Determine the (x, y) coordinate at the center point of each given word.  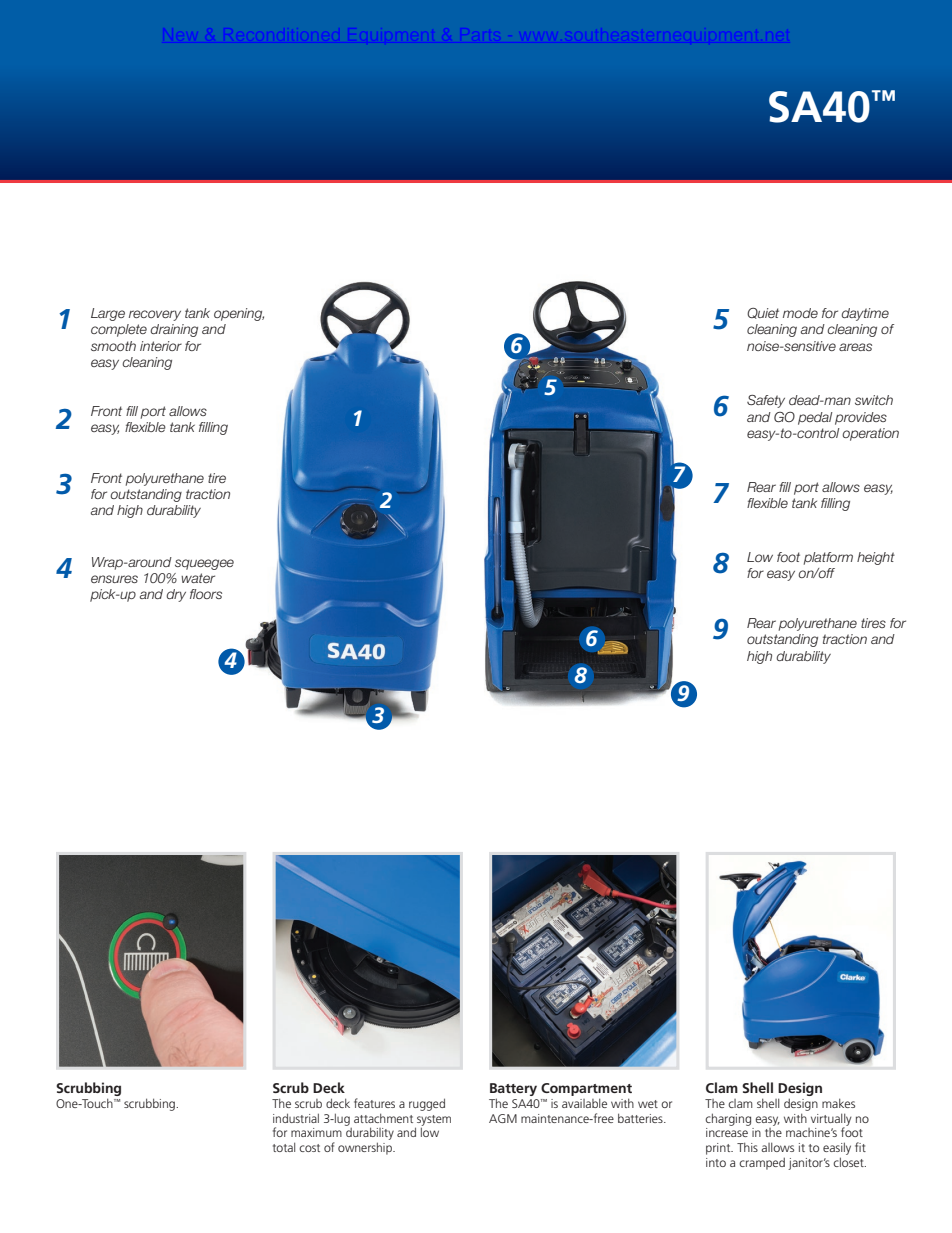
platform (828, 558)
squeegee (204, 564)
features (374, 1103)
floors (206, 594)
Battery (513, 1091)
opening (239, 314)
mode (800, 313)
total (284, 1147)
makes (838, 1103)
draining (174, 330)
